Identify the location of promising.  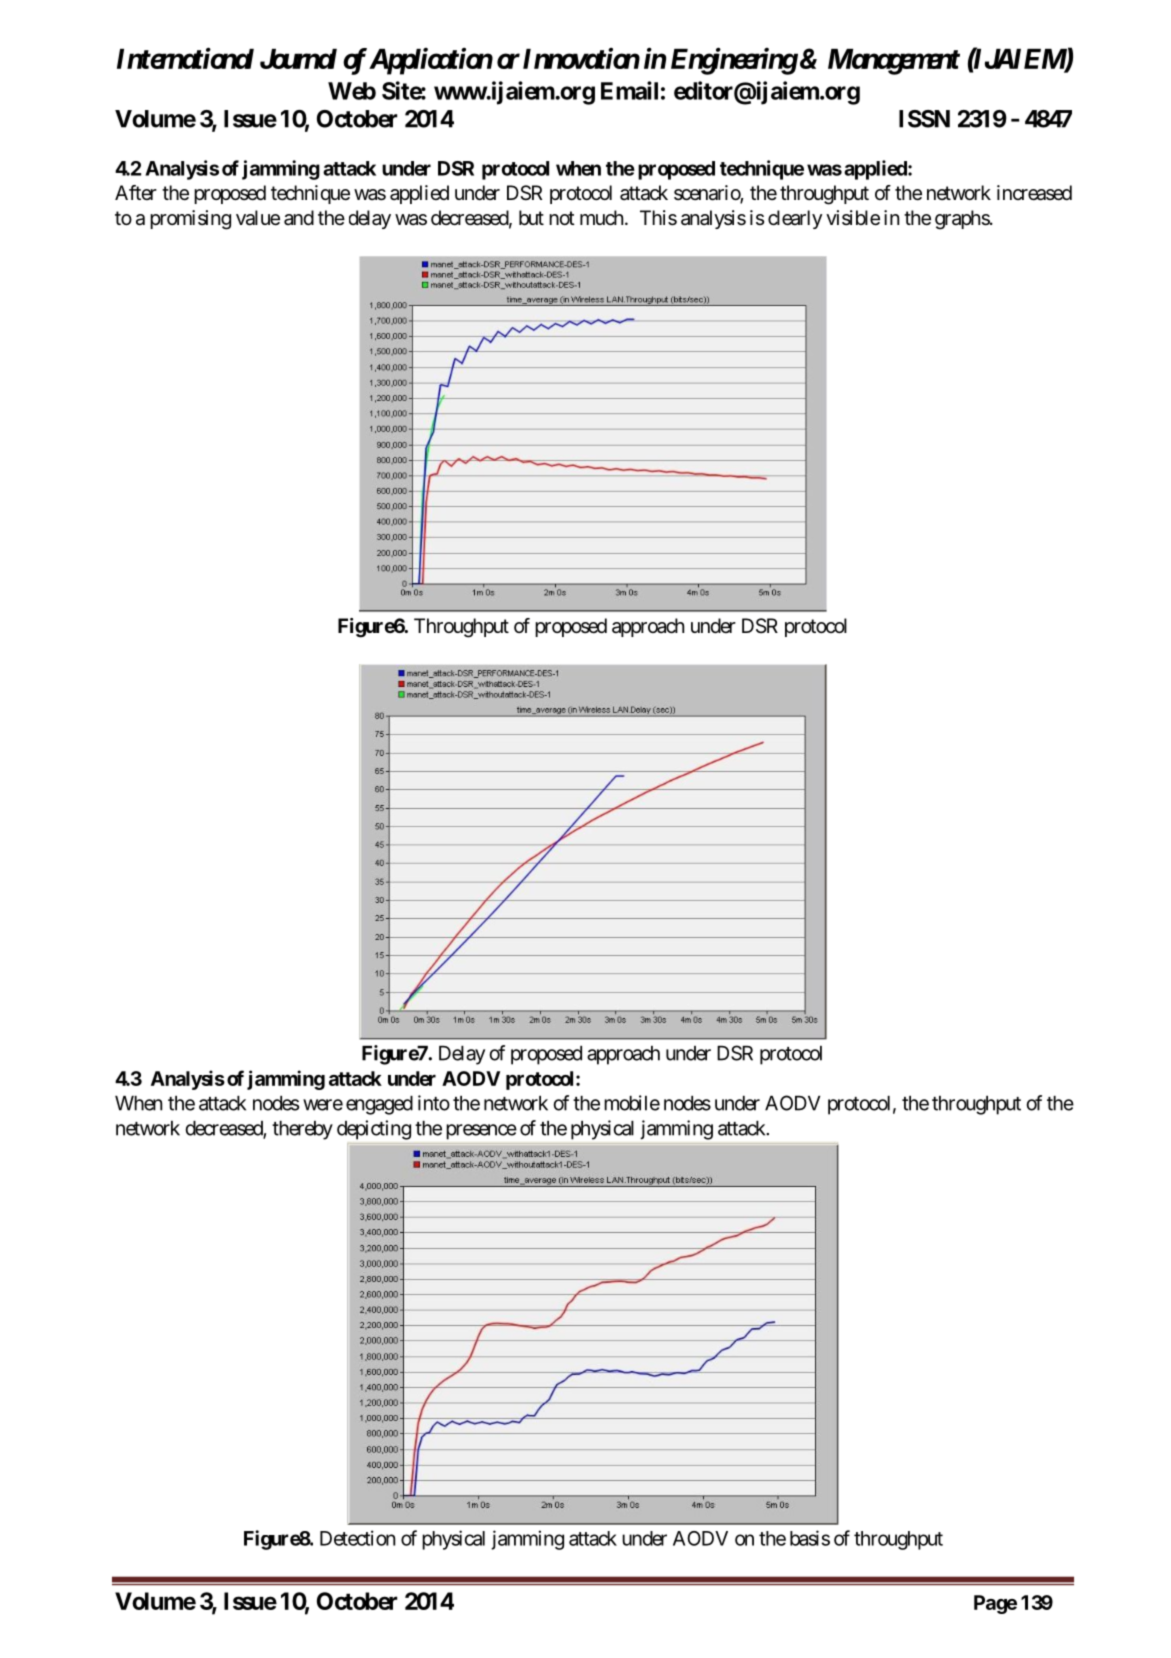
(190, 220).
